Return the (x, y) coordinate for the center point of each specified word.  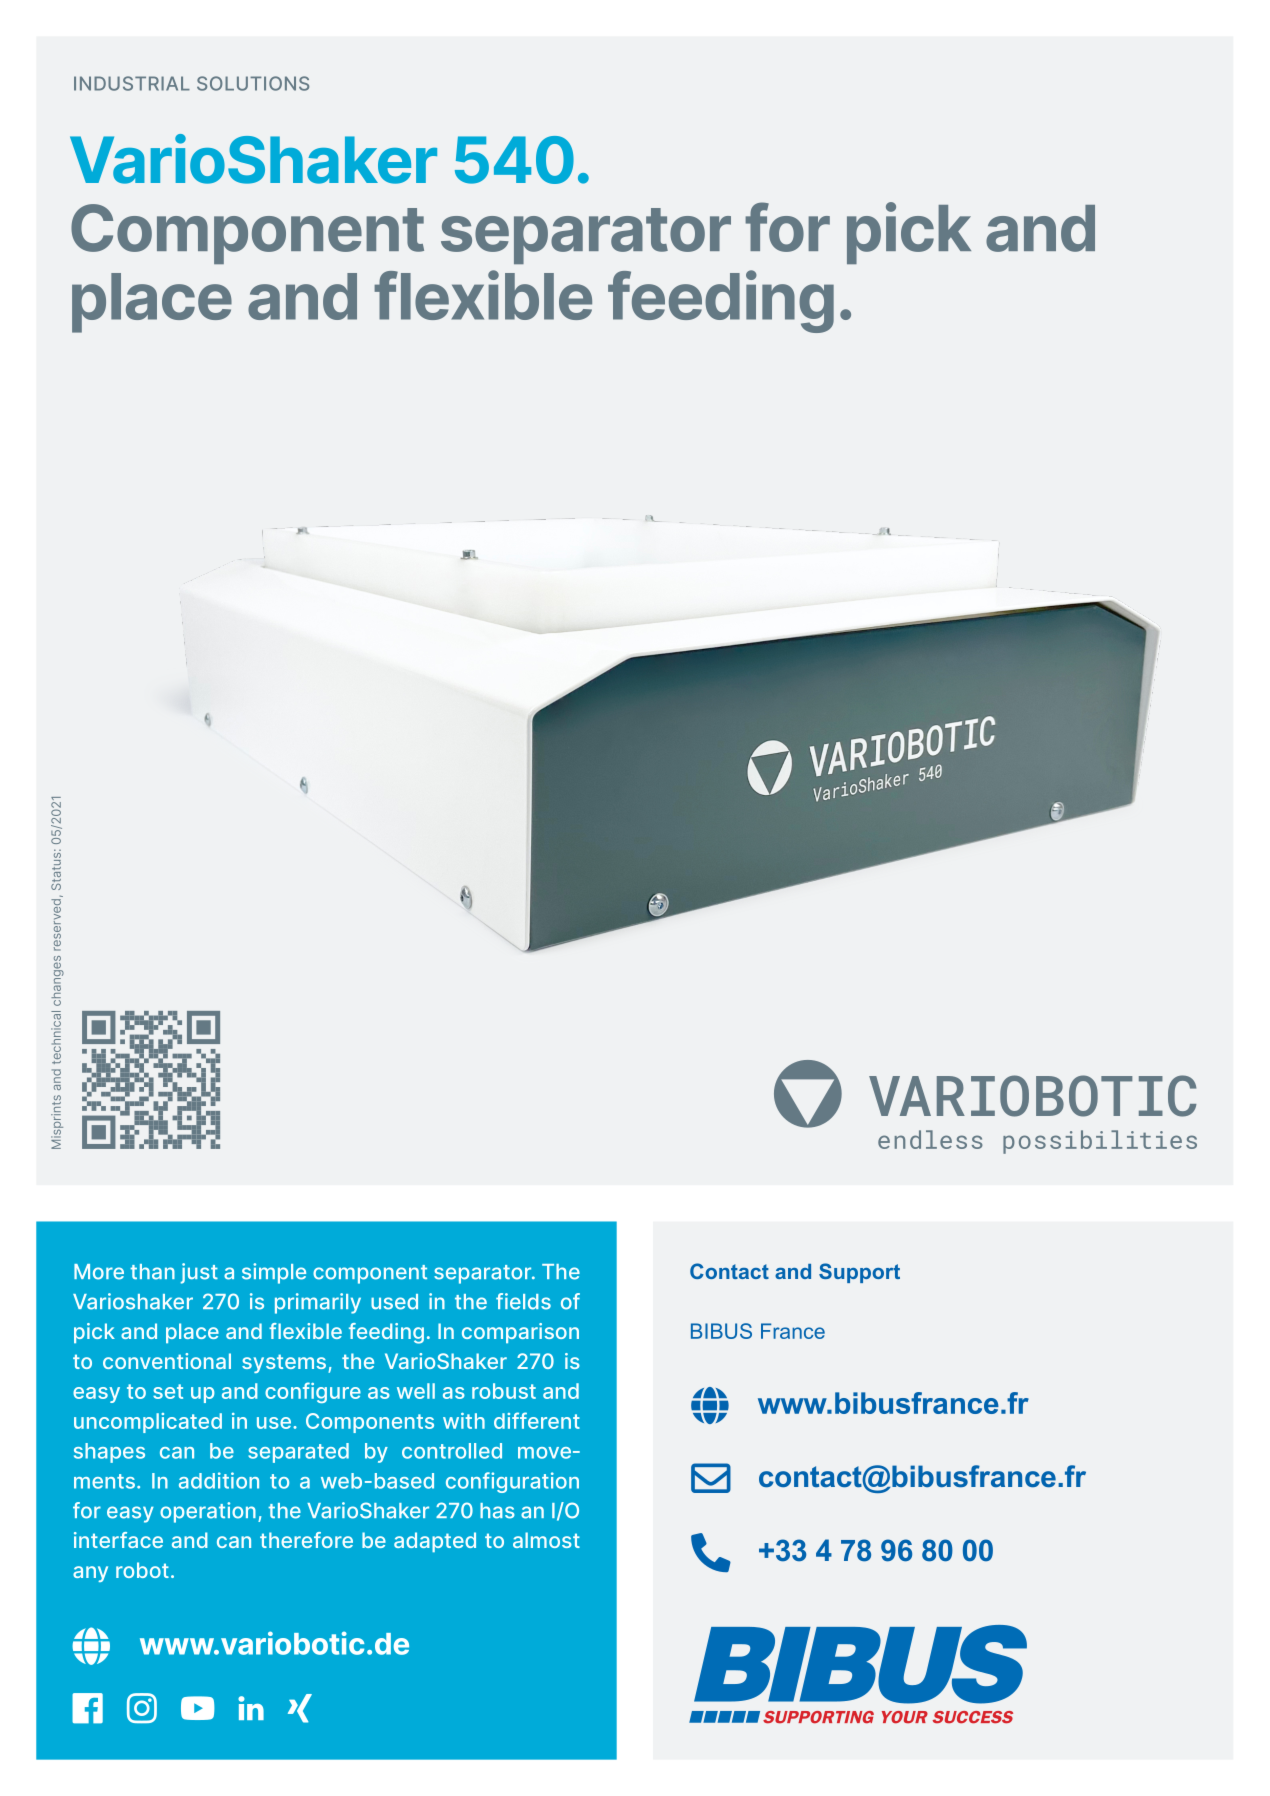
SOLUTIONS (253, 83)
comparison (520, 1333)
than (152, 1272)
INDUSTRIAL (132, 83)
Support (859, 1273)
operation (208, 1512)
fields (523, 1301)
